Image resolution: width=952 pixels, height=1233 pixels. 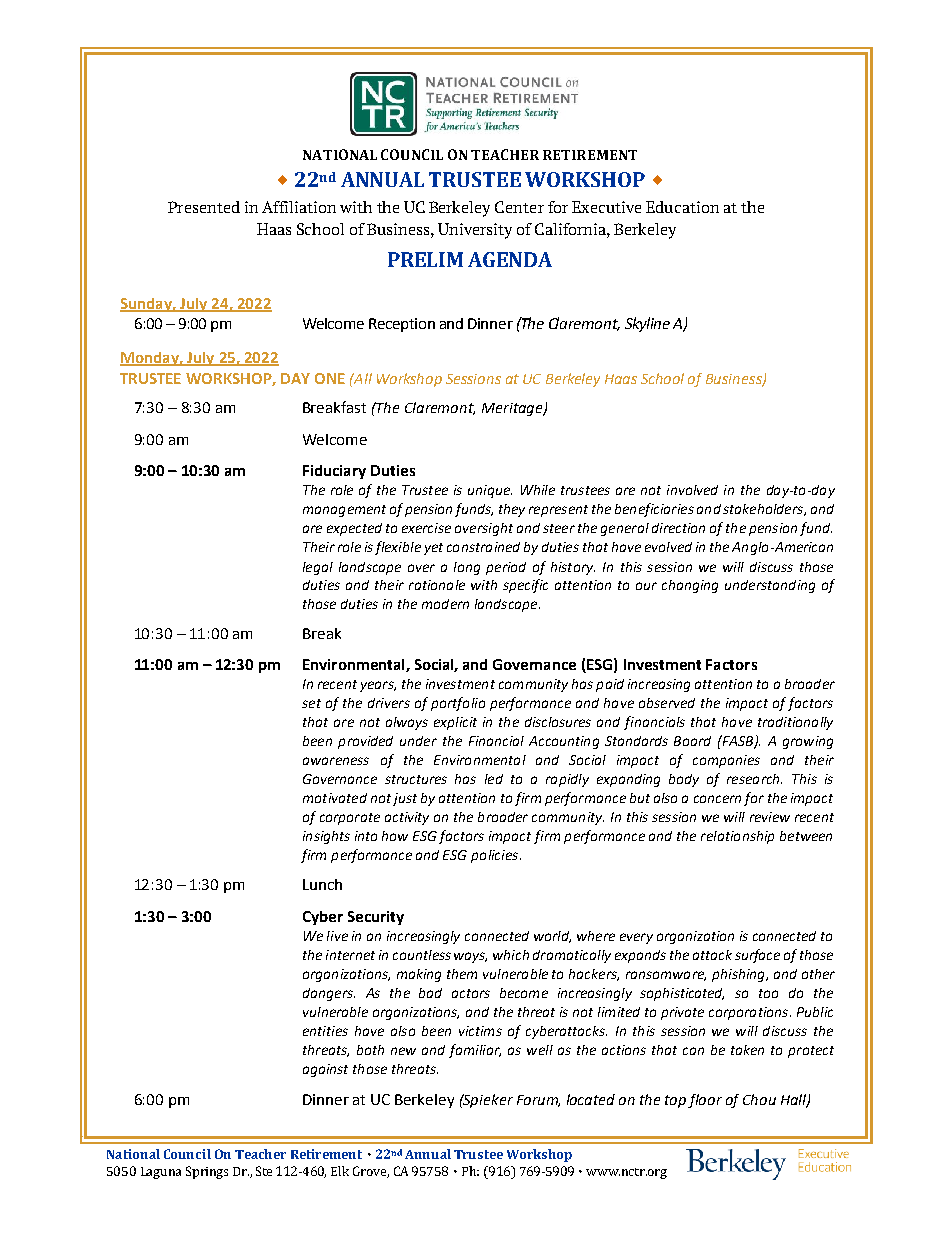 I want to click on located, so click(x=591, y=1099).
